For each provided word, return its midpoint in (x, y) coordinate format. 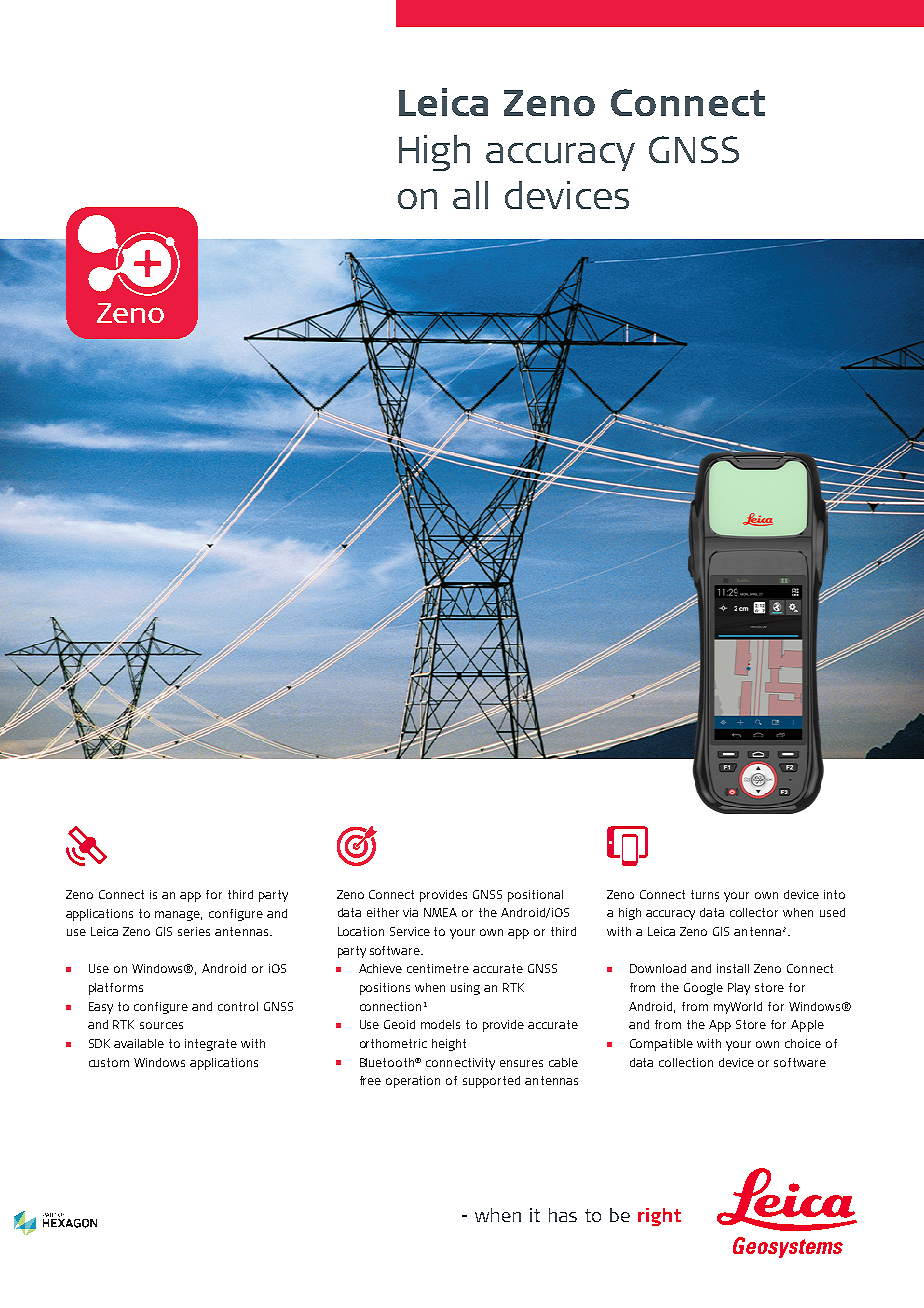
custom (109, 1062)
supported (491, 1082)
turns (705, 894)
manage (178, 916)
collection (686, 1062)
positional (535, 896)
